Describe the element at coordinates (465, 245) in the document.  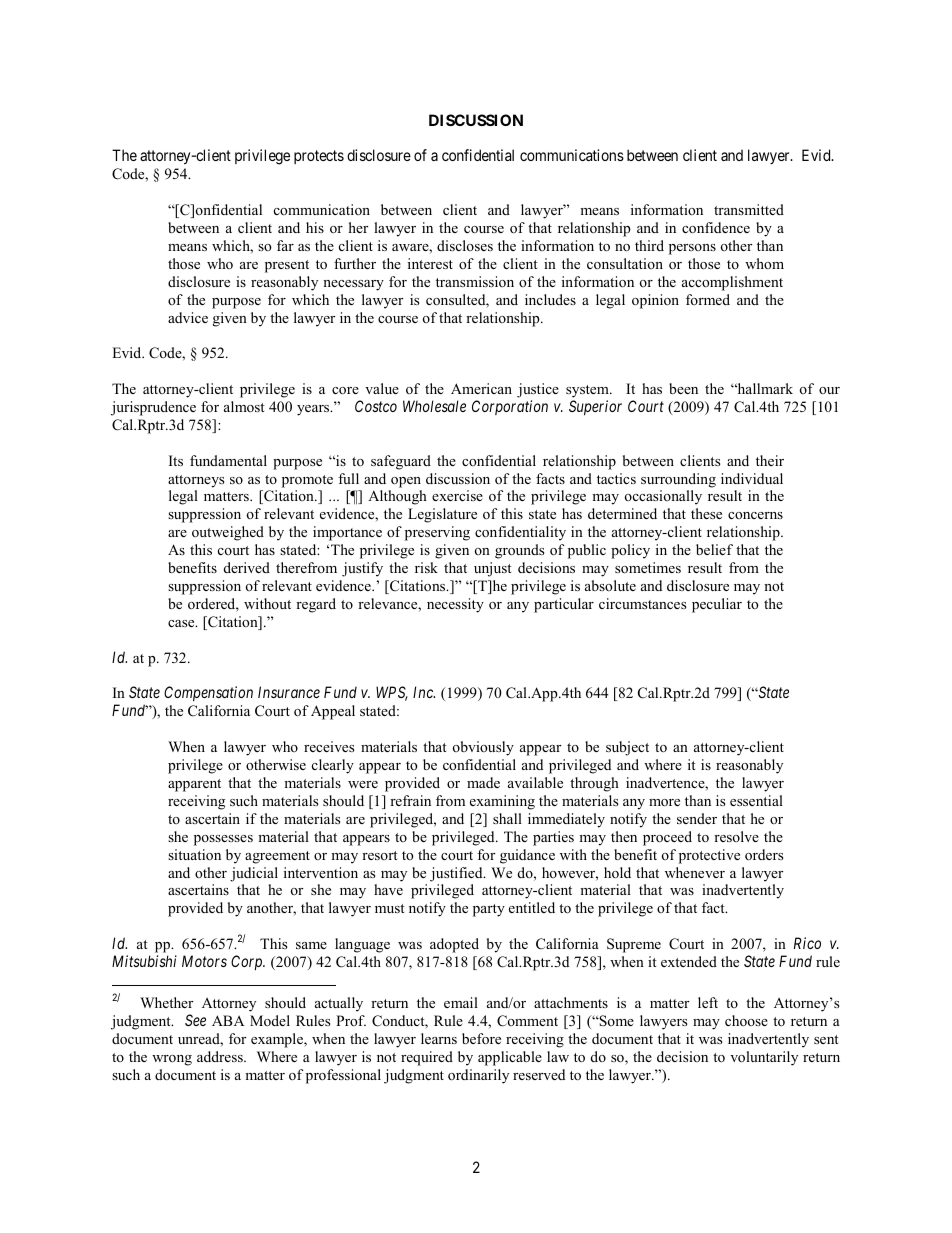
I see `discloses` at that location.
